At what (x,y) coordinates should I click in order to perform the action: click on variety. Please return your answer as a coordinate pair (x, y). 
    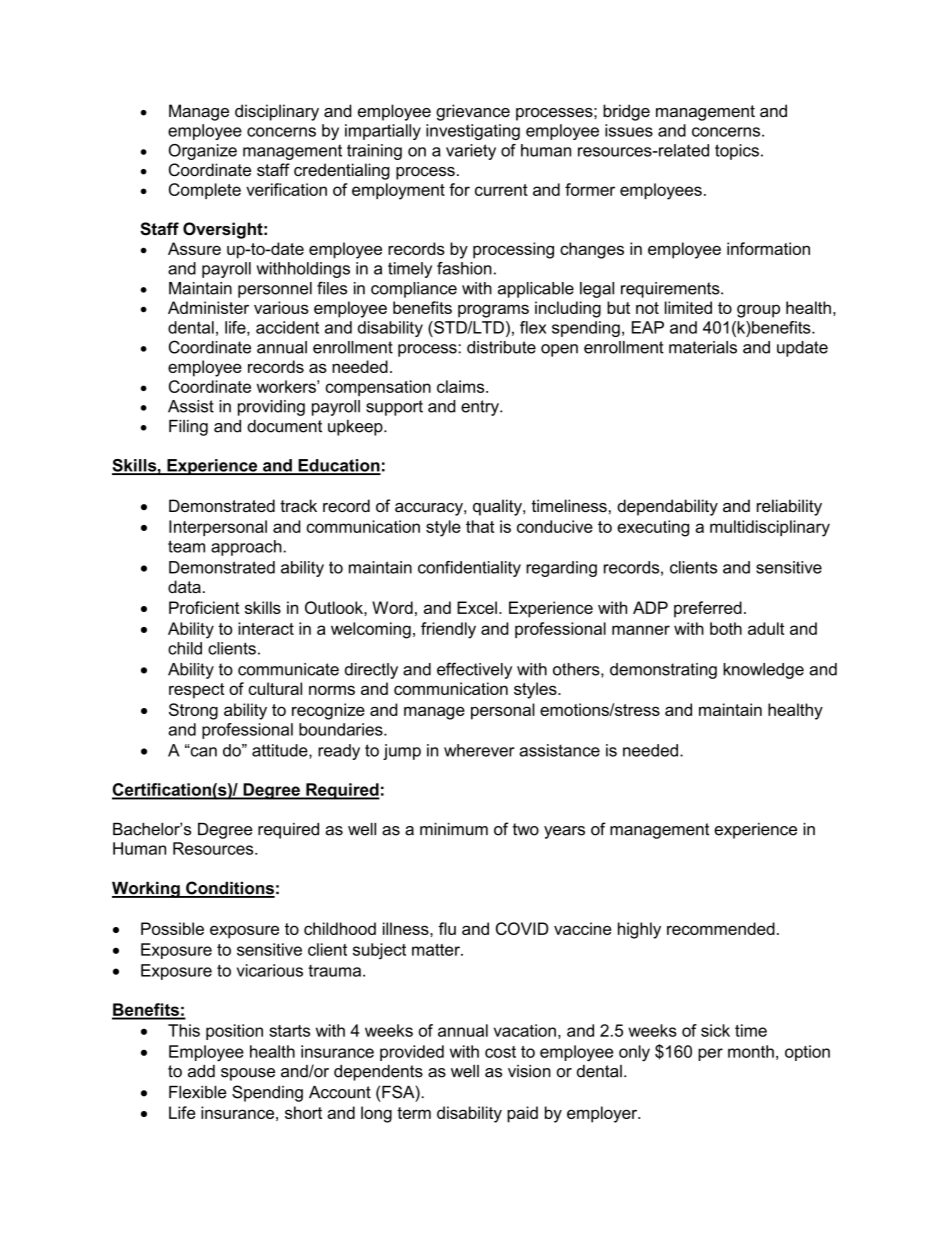
    Looking at the image, I should click on (471, 152).
